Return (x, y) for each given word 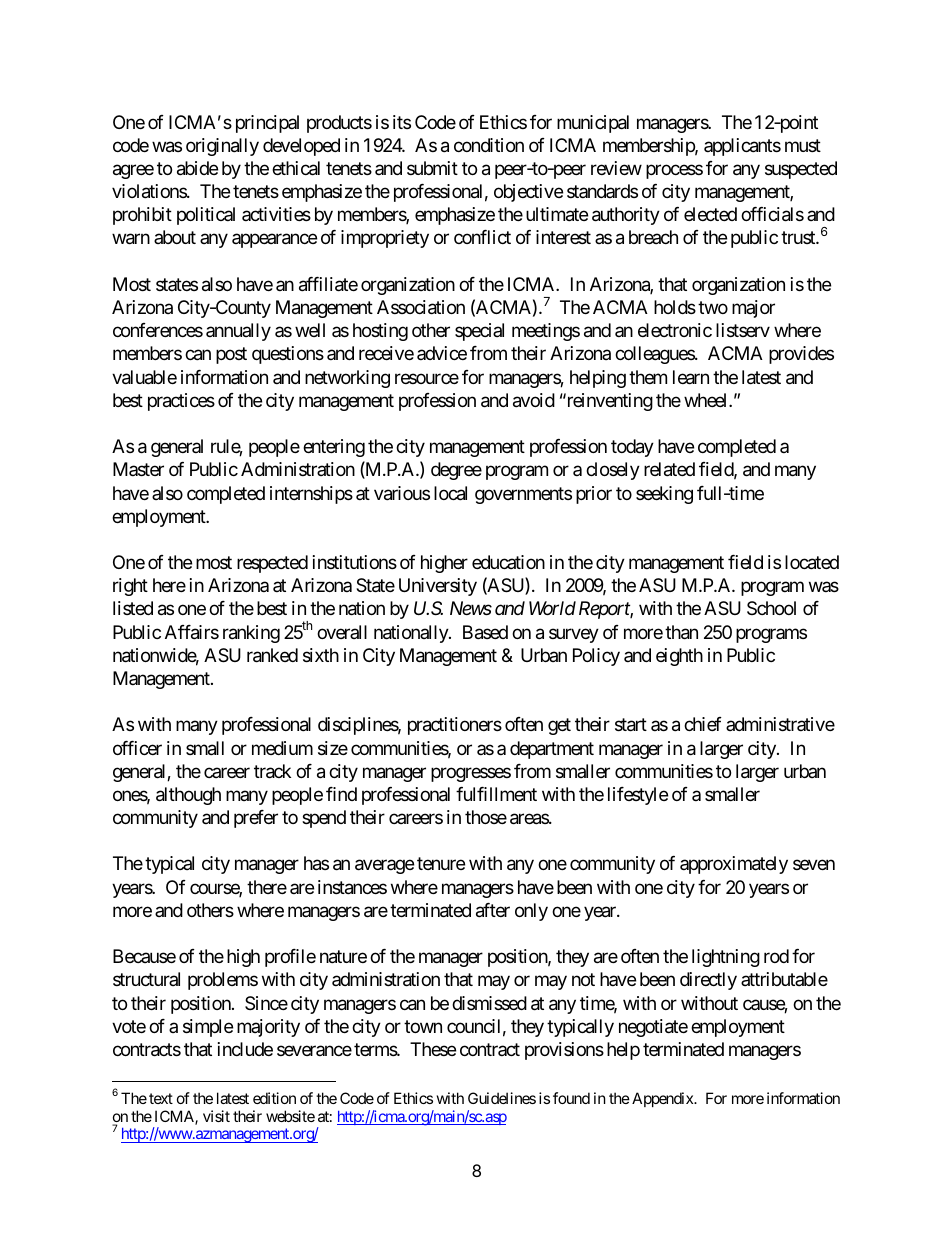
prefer (256, 819)
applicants (742, 147)
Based (485, 632)
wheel (707, 400)
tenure (441, 864)
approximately (734, 865)
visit (216, 1116)
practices (181, 402)
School (771, 608)
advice (442, 353)
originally (222, 147)
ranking (251, 634)
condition (489, 145)
